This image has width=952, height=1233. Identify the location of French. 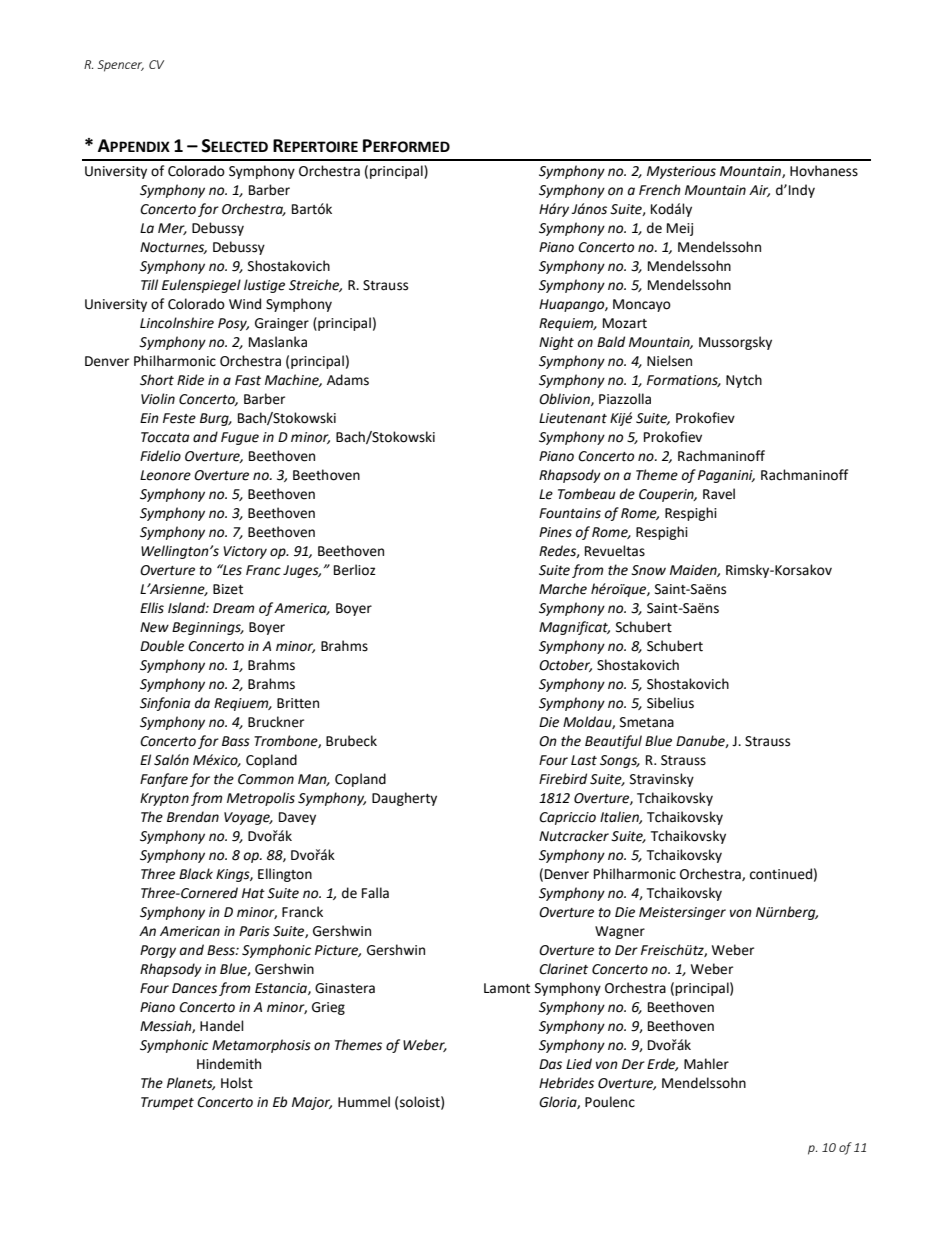
(660, 190).
